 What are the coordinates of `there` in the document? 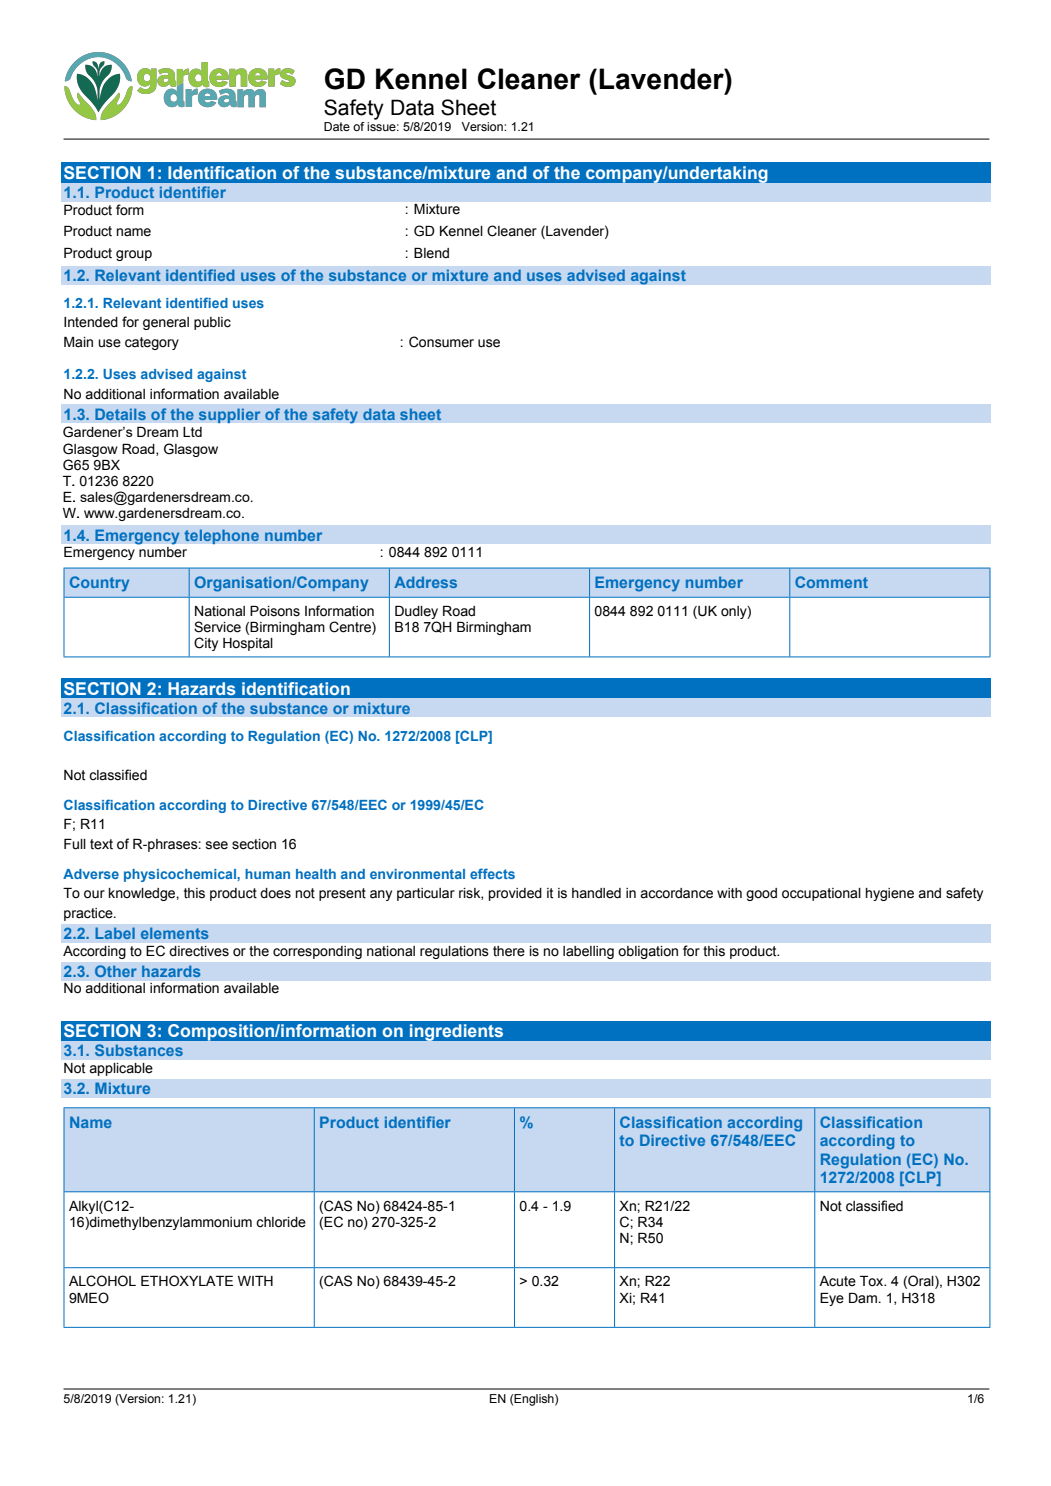 It's located at (509, 951).
